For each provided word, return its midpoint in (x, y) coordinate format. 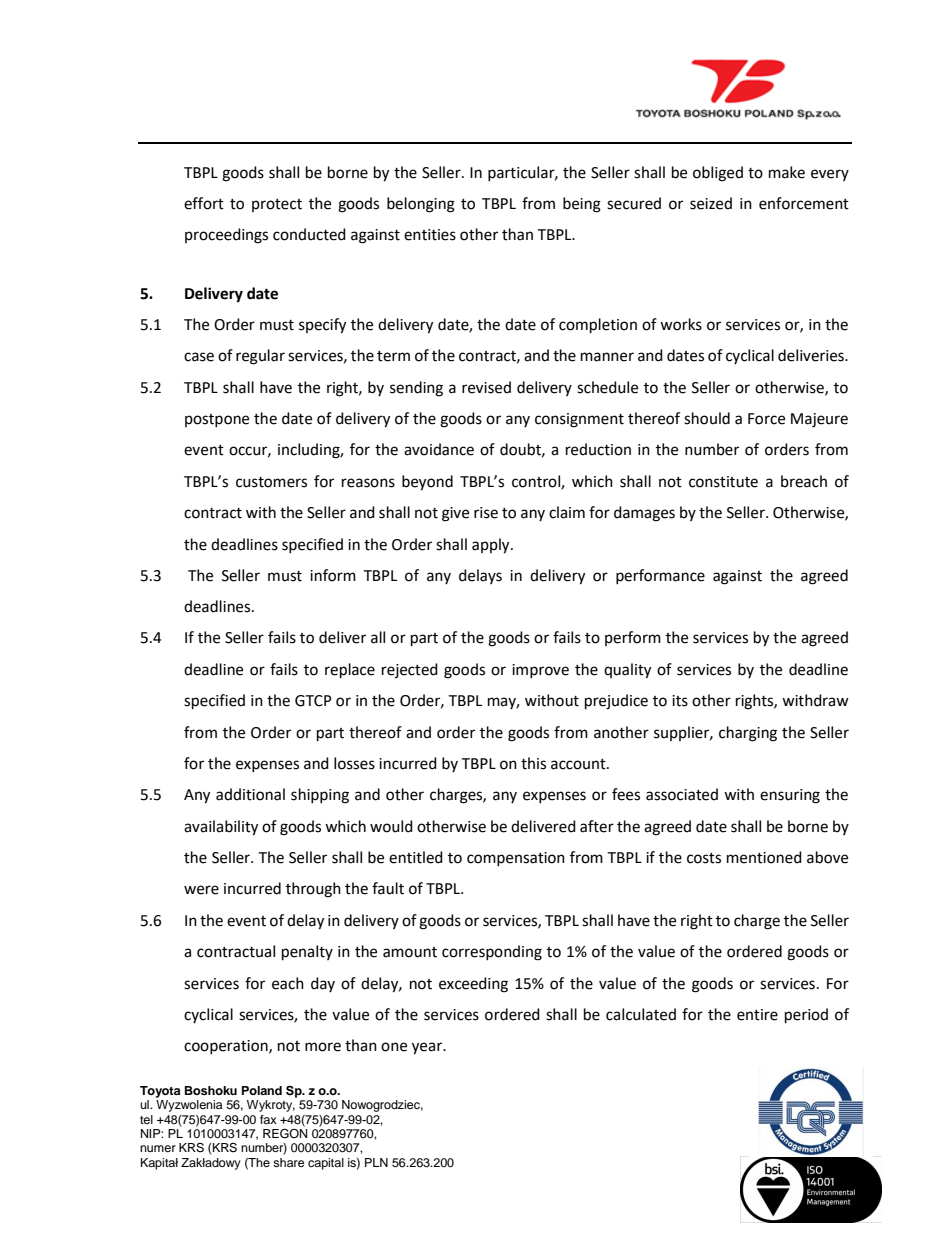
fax (268, 1119)
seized (711, 203)
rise (486, 513)
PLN (376, 1162)
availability (221, 828)
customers (271, 482)
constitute (723, 482)
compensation (516, 859)
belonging (421, 205)
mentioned (764, 857)
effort (204, 203)
